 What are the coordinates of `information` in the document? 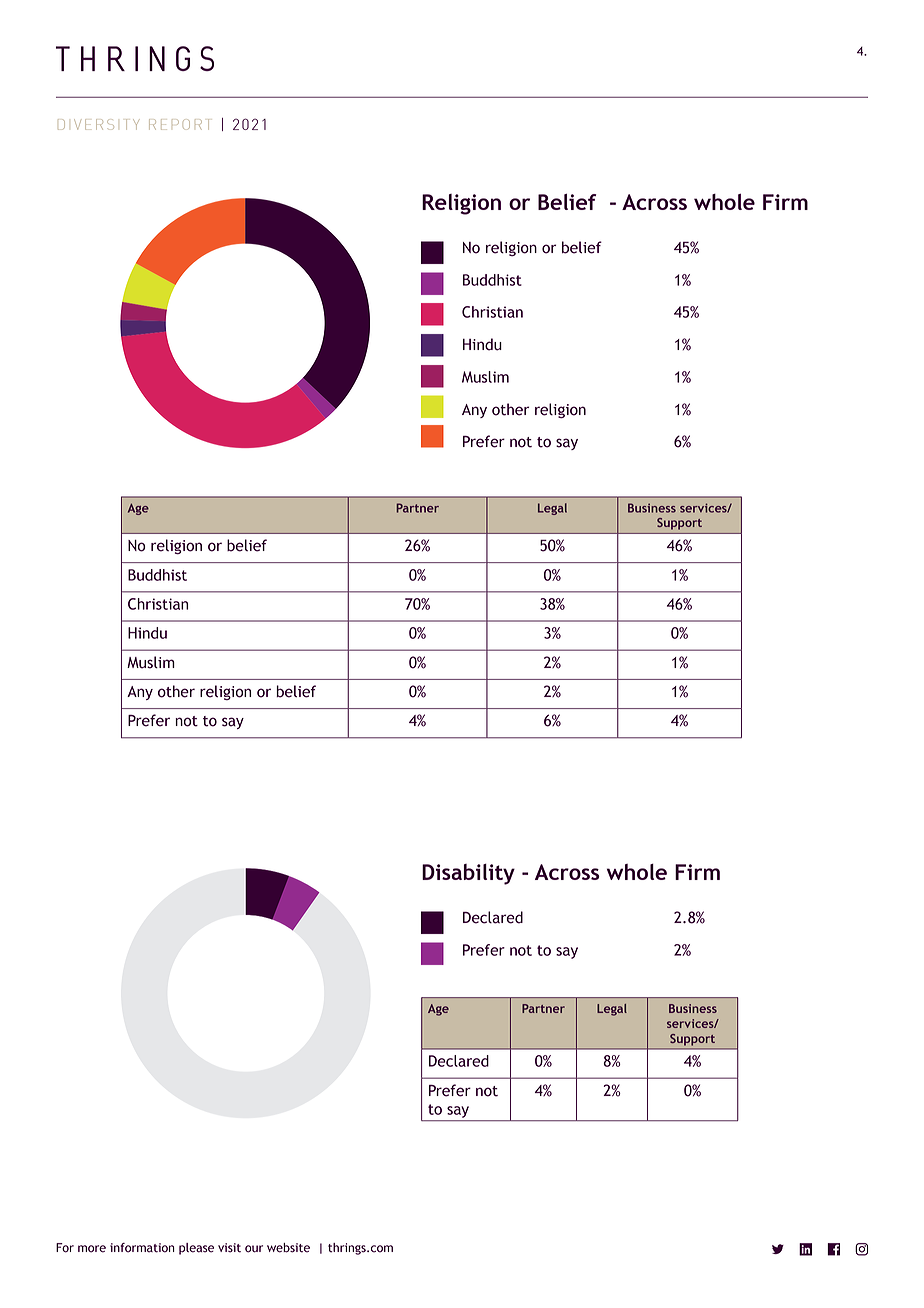 It's located at (142, 1248).
